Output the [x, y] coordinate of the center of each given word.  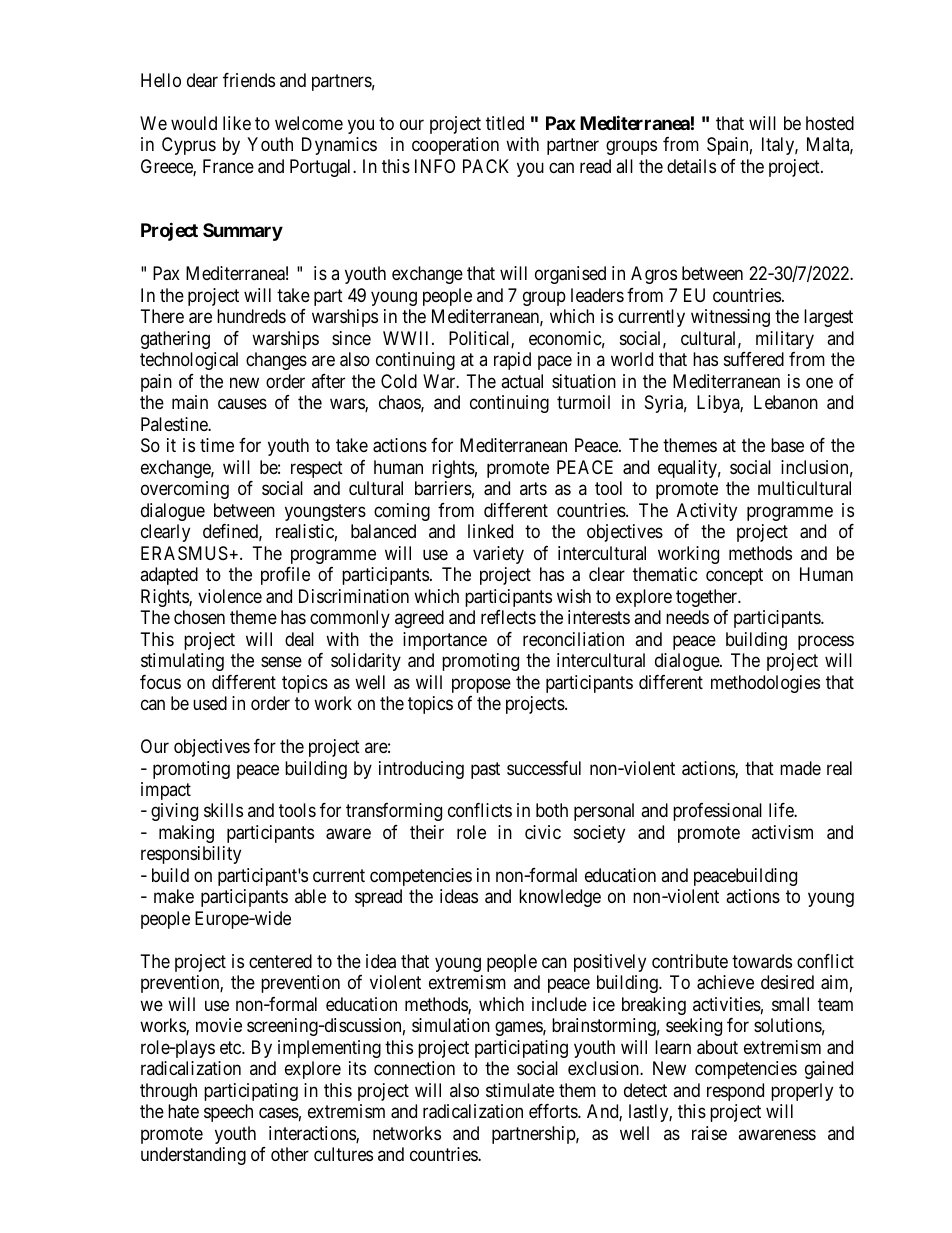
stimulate [520, 1090]
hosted [830, 123]
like [237, 123]
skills [223, 810]
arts [533, 488]
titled [505, 123]
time [217, 445]
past [485, 770]
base [787, 445]
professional [717, 812]
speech [228, 1113]
